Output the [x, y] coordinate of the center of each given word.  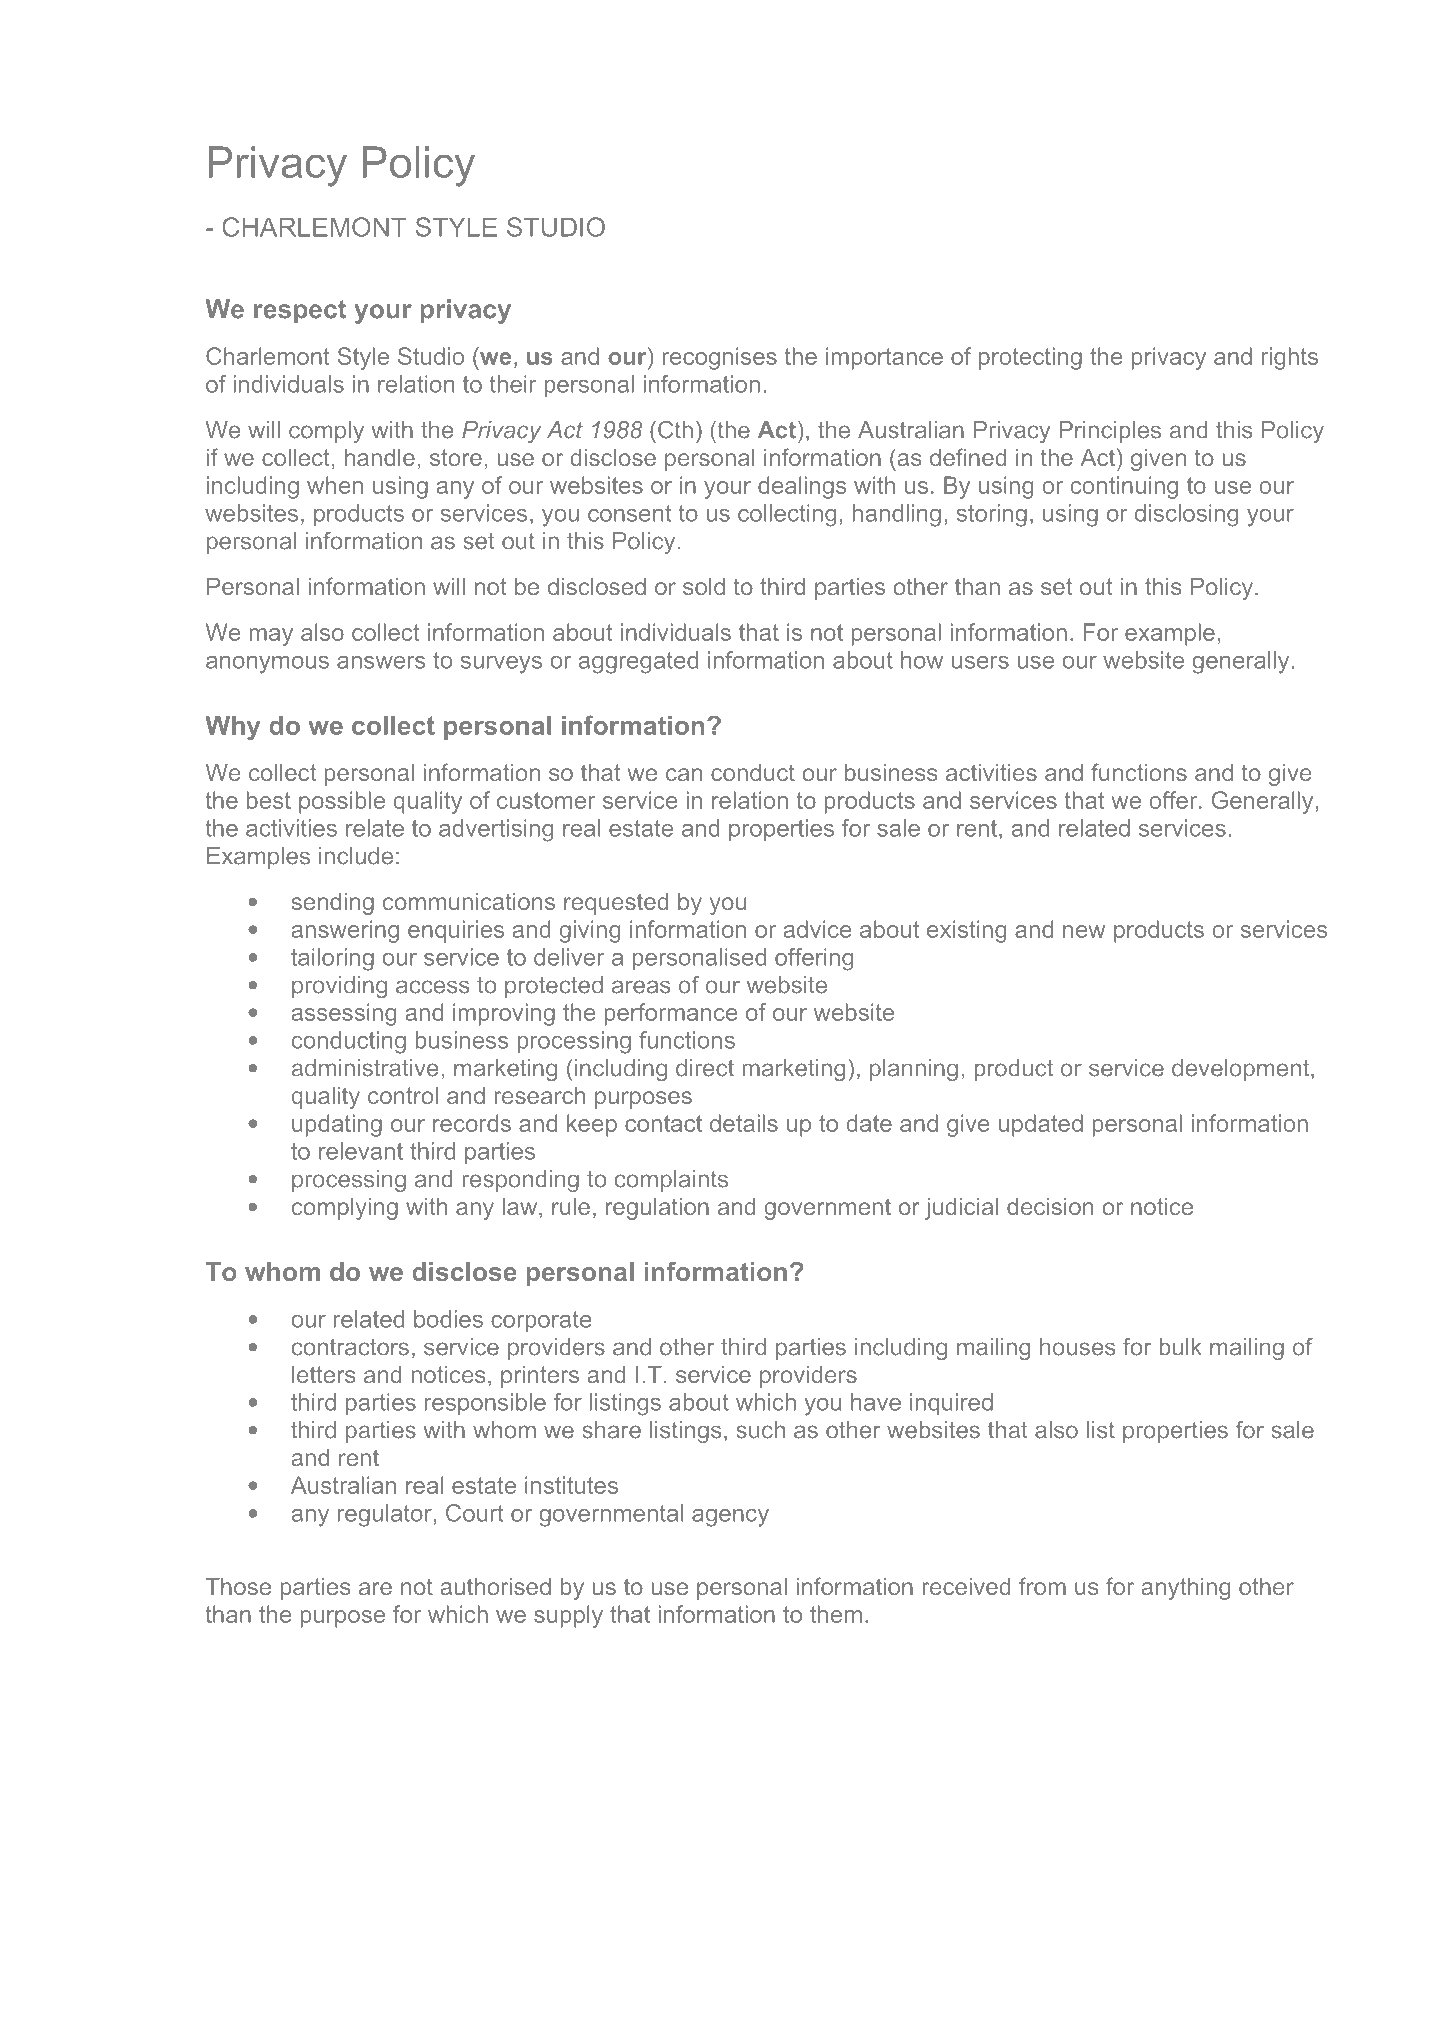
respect [300, 312]
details [744, 1123]
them [836, 1614]
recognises [719, 358]
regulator [385, 1515]
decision [1050, 1206]
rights [1290, 358]
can [684, 774]
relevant [361, 1151]
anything [1186, 1589]
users [980, 662]
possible [342, 802]
